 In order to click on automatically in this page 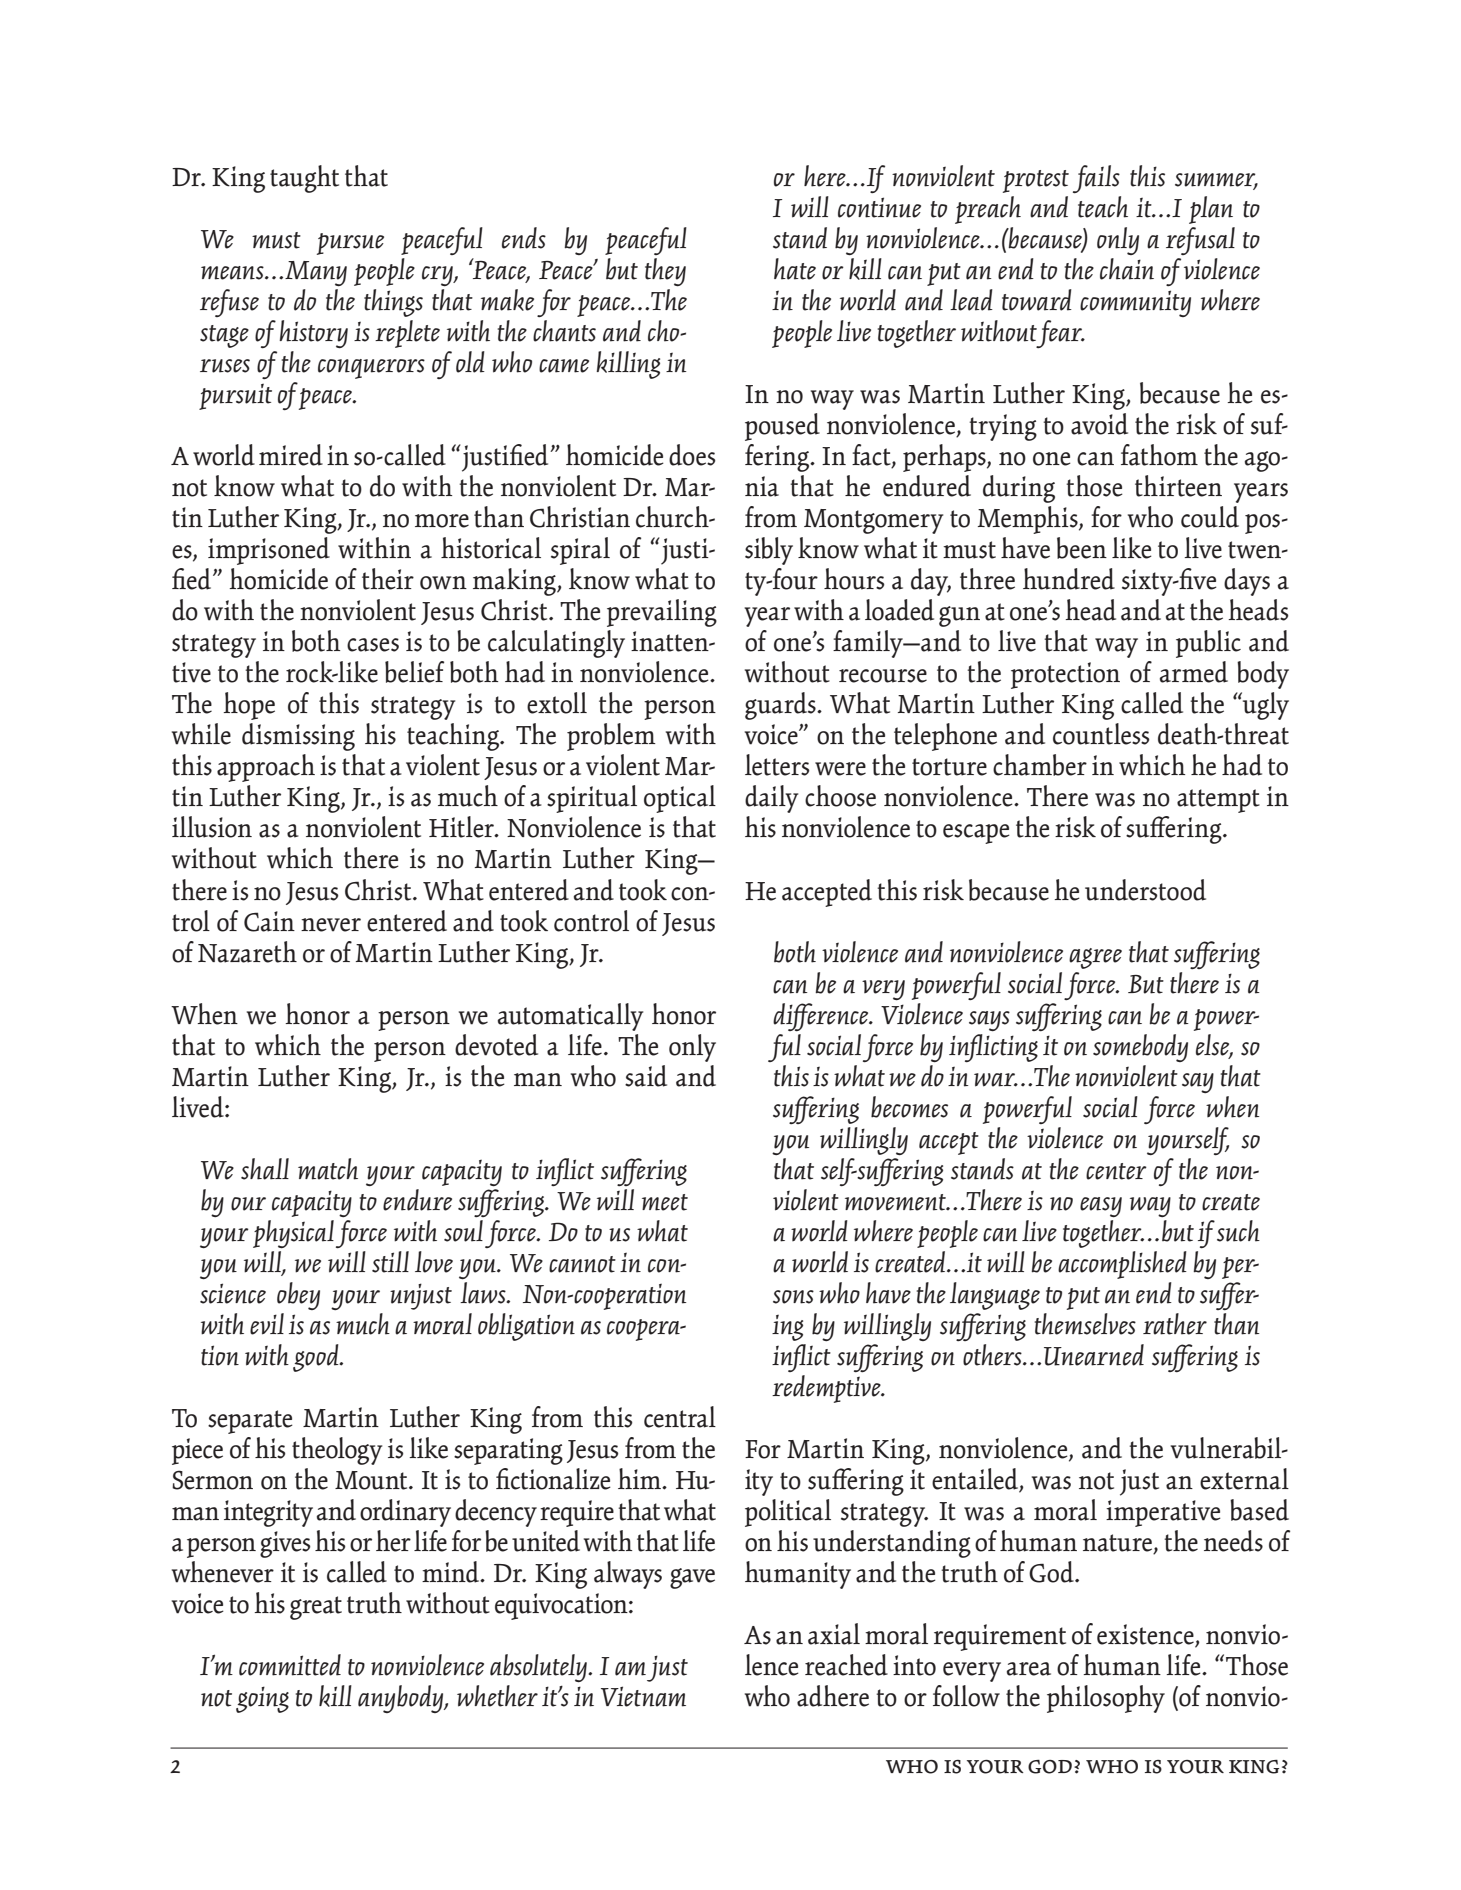, I will do `click(570, 1017)`.
